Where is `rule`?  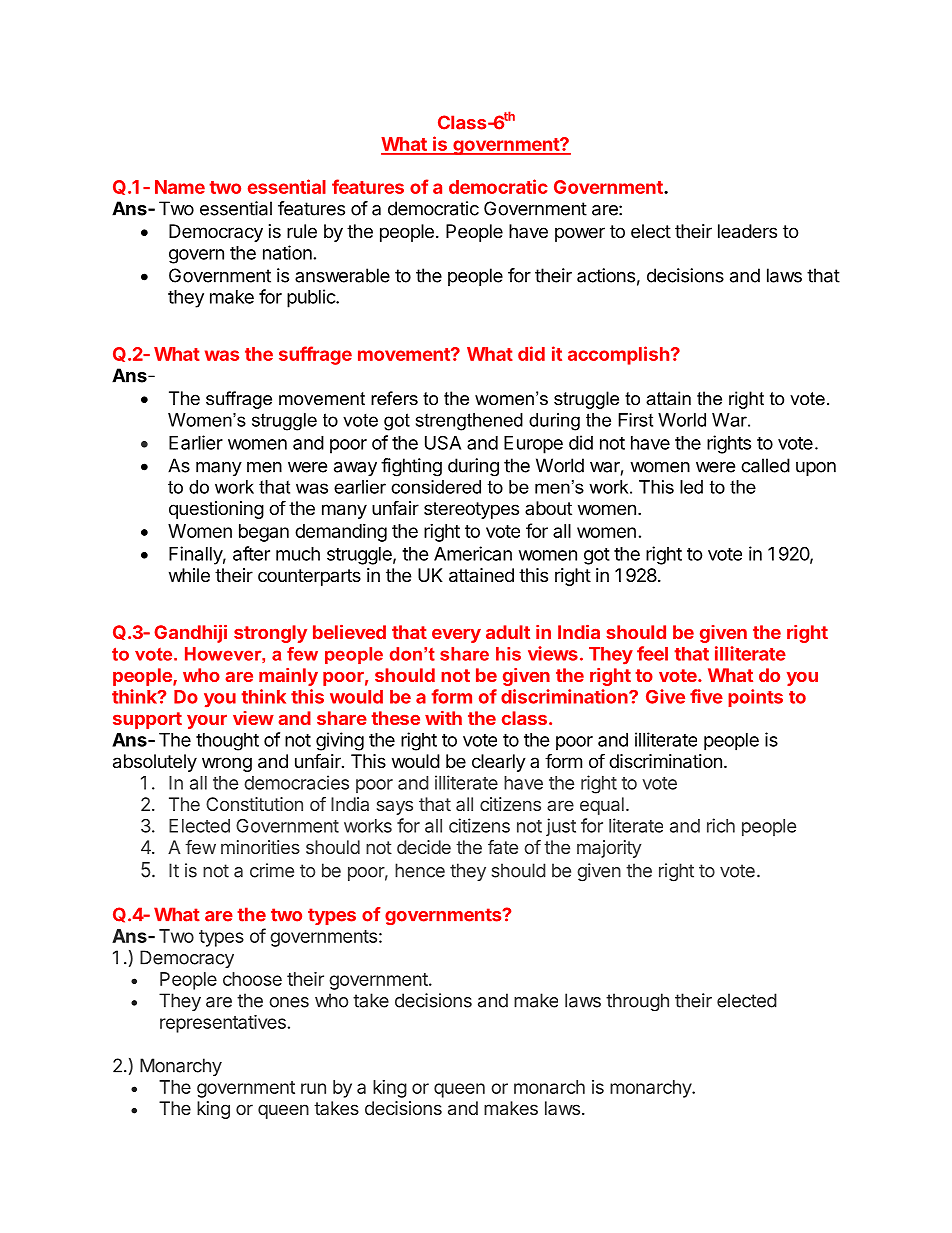
rule is located at coordinates (302, 231).
